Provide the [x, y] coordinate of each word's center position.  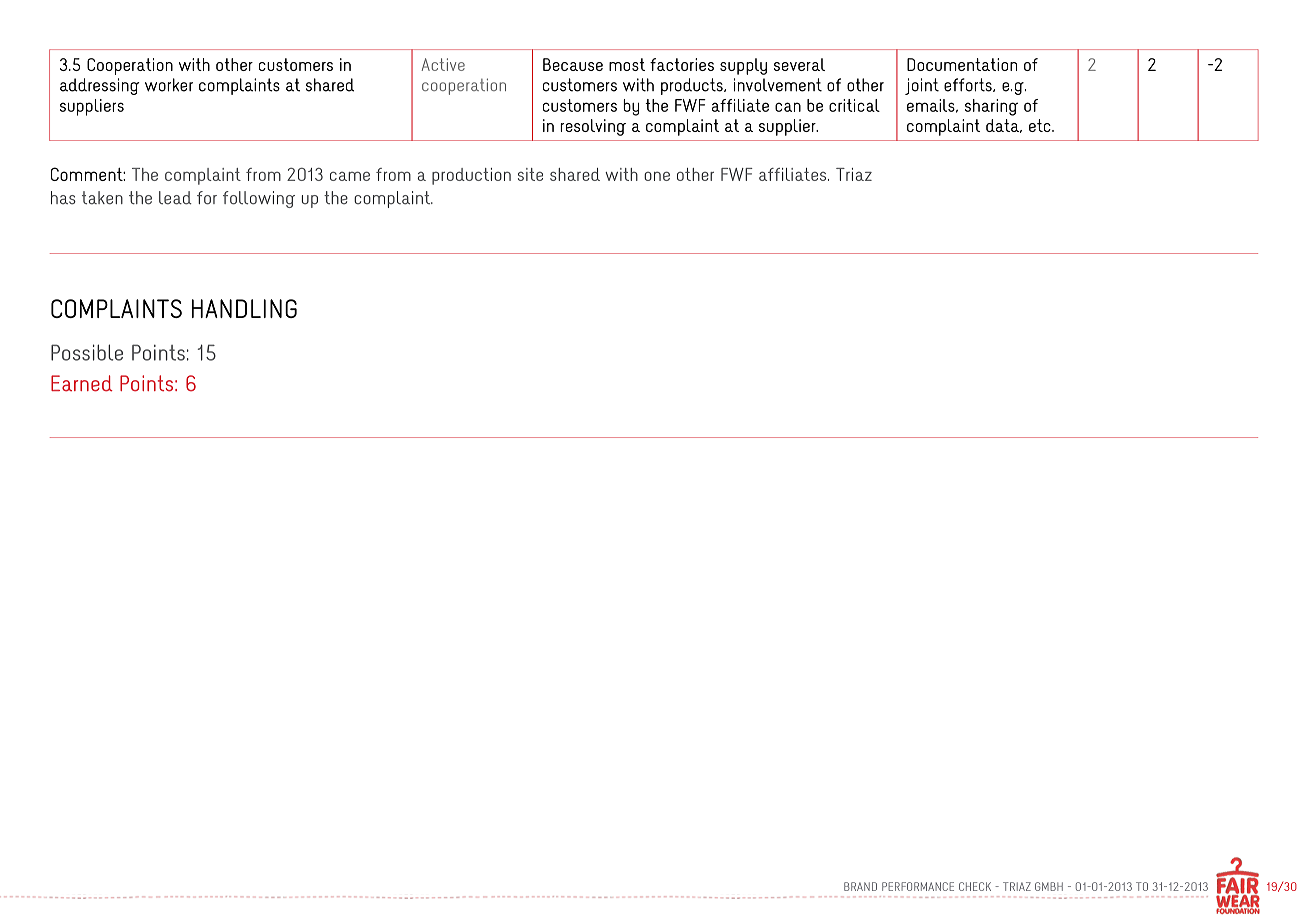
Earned [82, 383]
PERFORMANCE [918, 886]
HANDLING [244, 308]
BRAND [860, 886]
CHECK [975, 886]
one [657, 176]
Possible [87, 352]
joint [922, 86]
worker [169, 85]
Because [573, 64]
